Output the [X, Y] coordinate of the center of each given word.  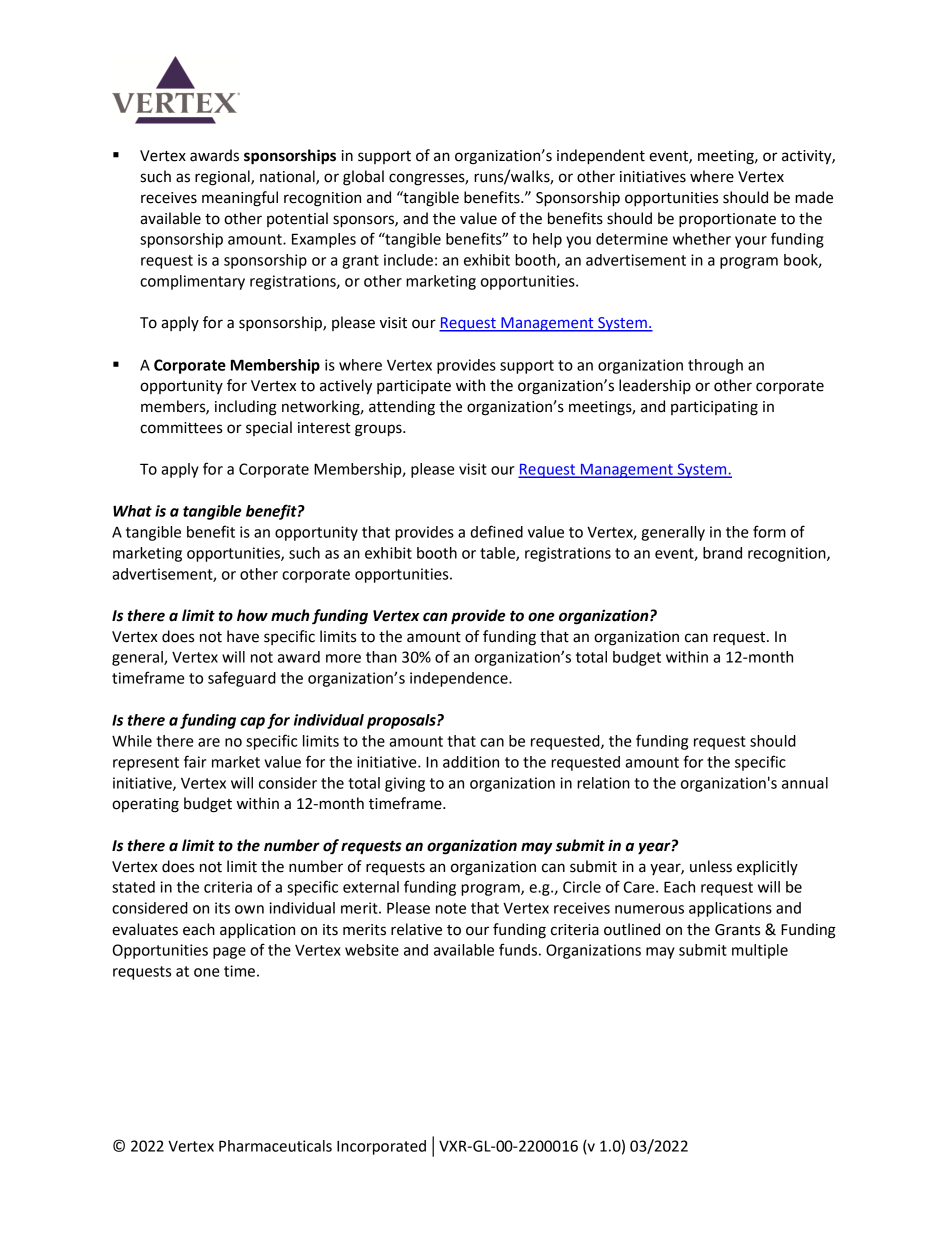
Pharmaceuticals [275, 1146]
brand [722, 553]
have [243, 636]
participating [714, 408]
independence [460, 679]
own [249, 909]
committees [181, 428]
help [547, 240]
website [372, 950]
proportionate [727, 220]
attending [402, 408]
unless [711, 866]
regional [223, 178]
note [451, 908]
